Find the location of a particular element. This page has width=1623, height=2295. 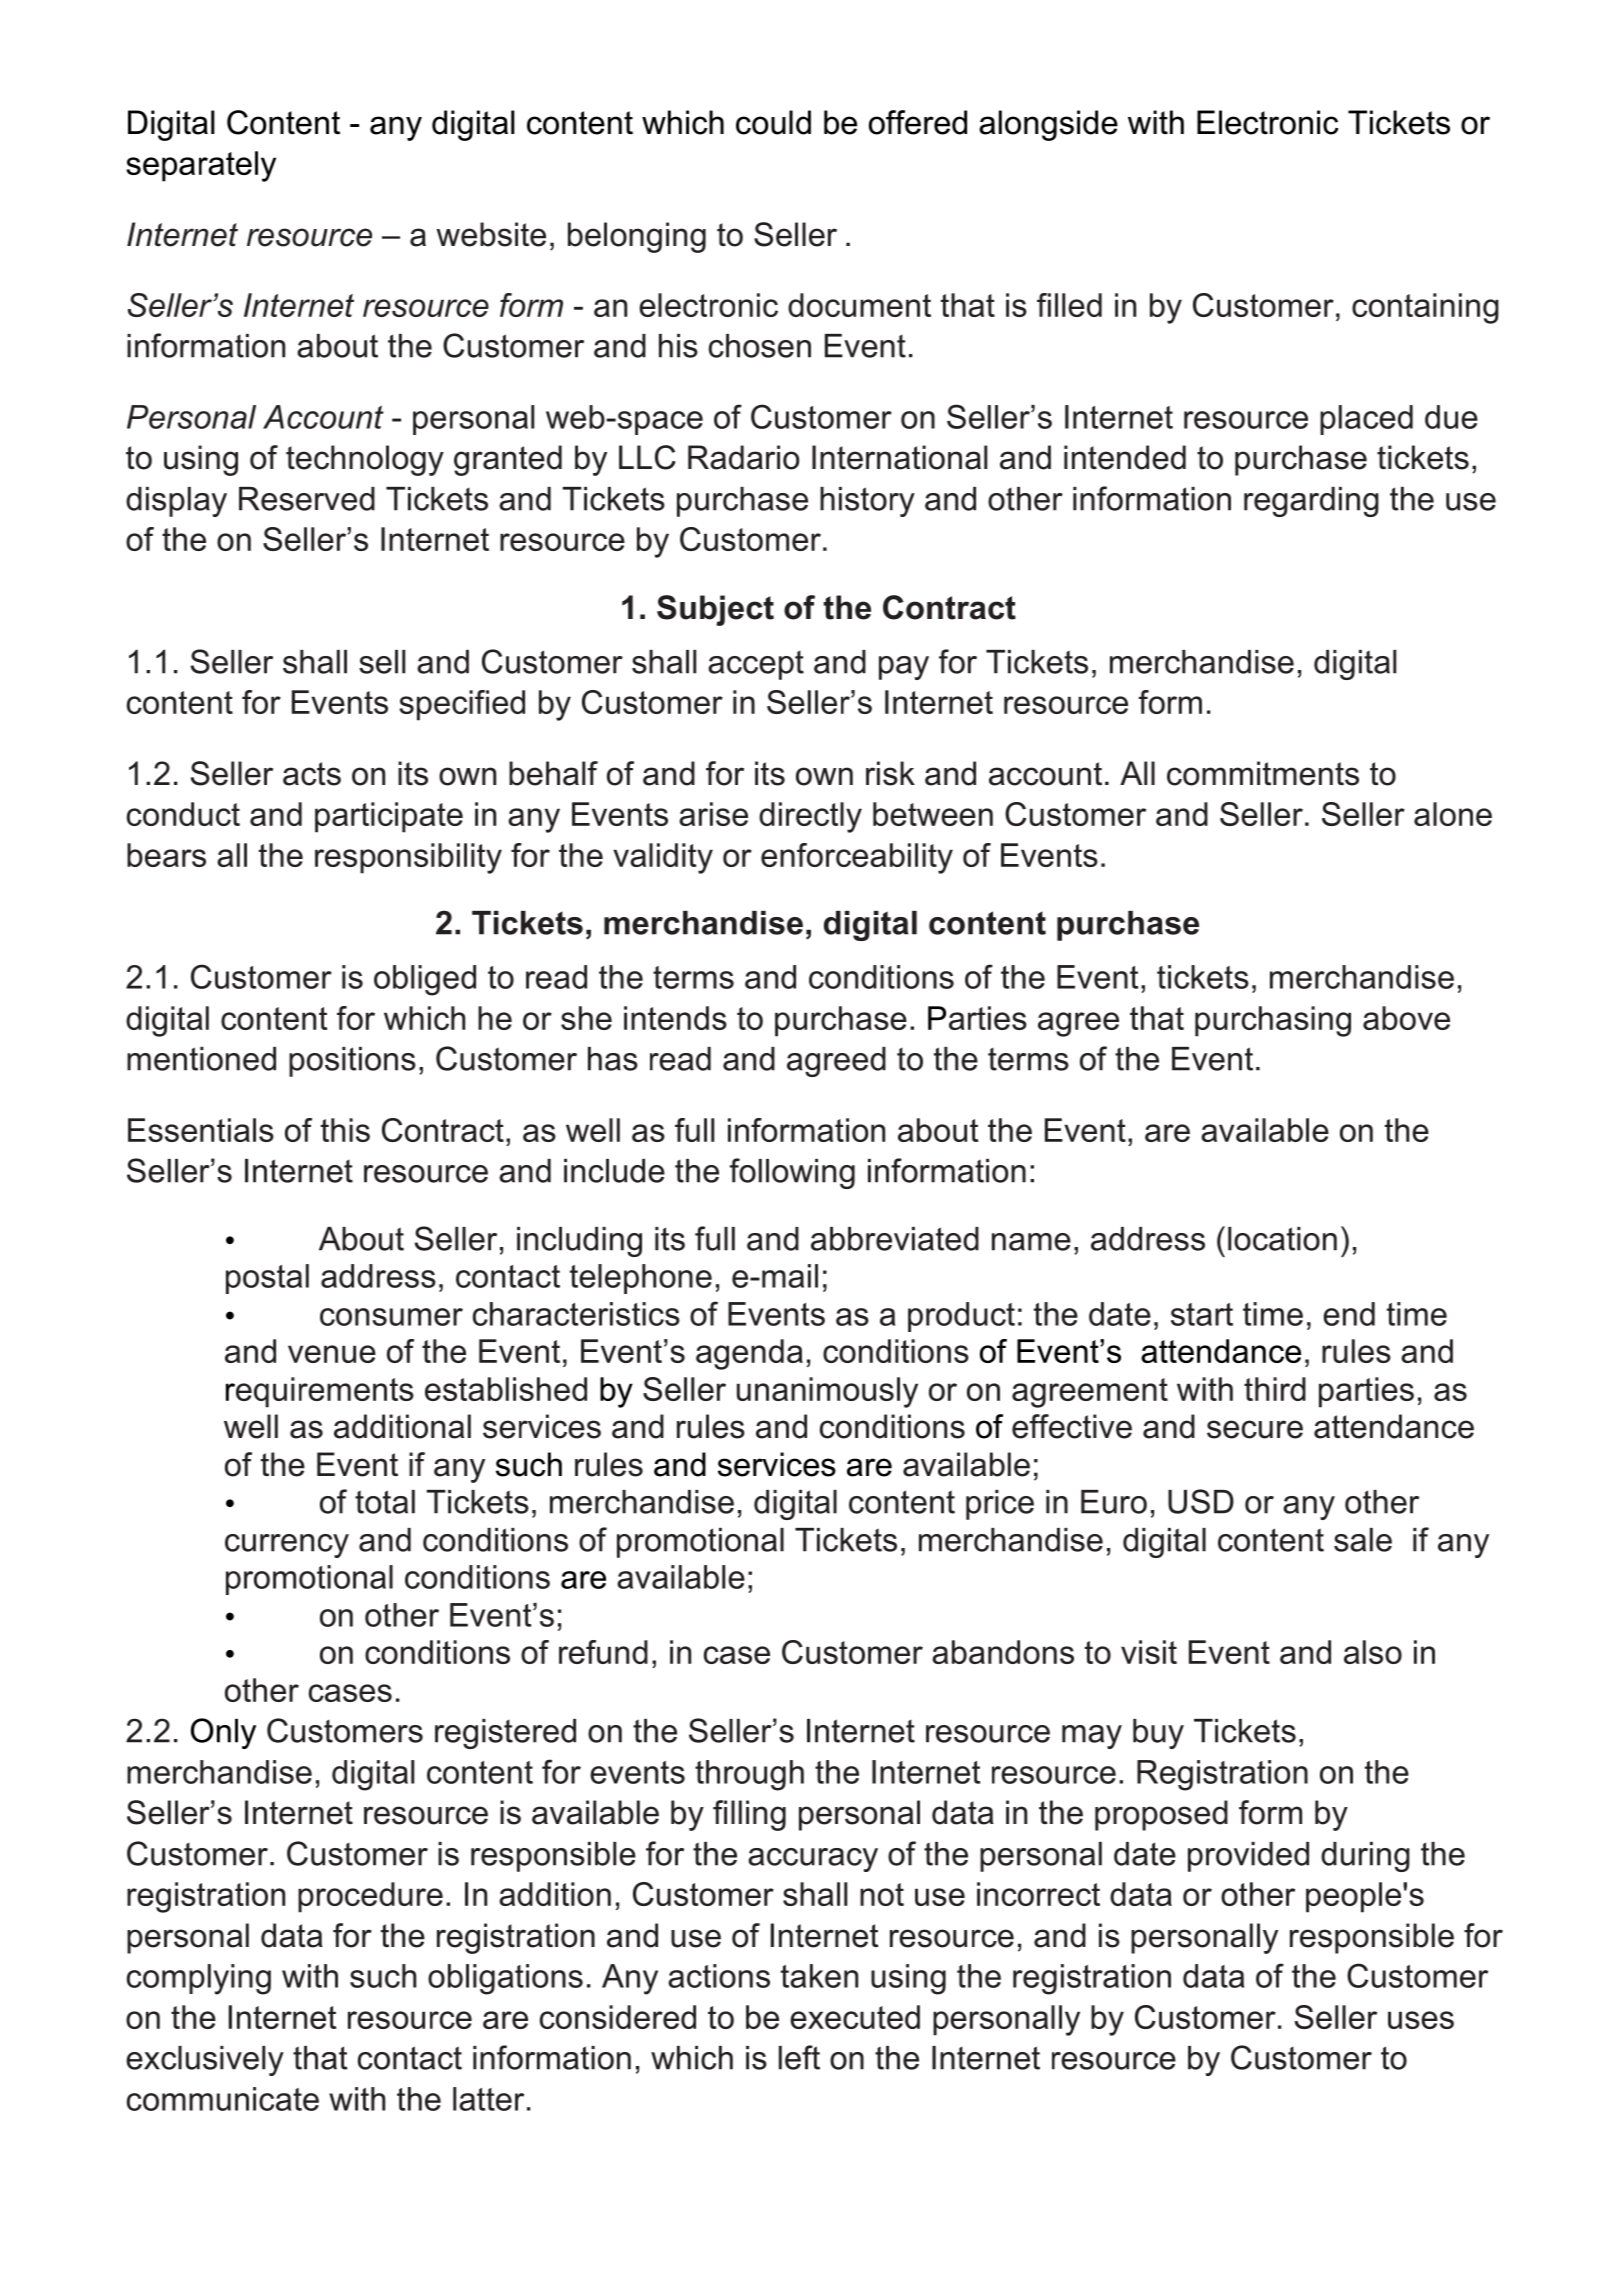

containing is located at coordinates (1425, 308).
